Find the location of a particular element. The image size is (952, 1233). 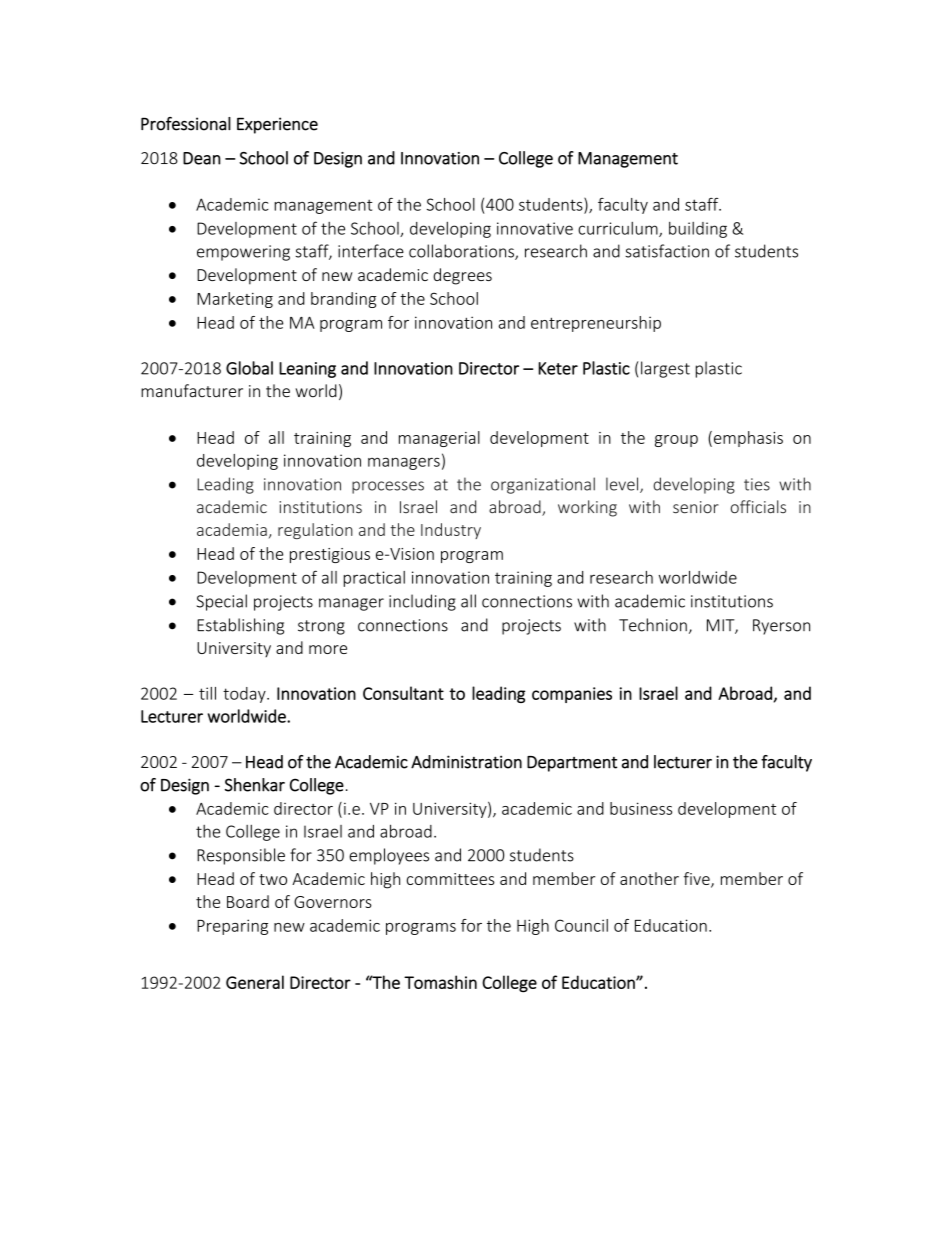

largest is located at coordinates (665, 369).
